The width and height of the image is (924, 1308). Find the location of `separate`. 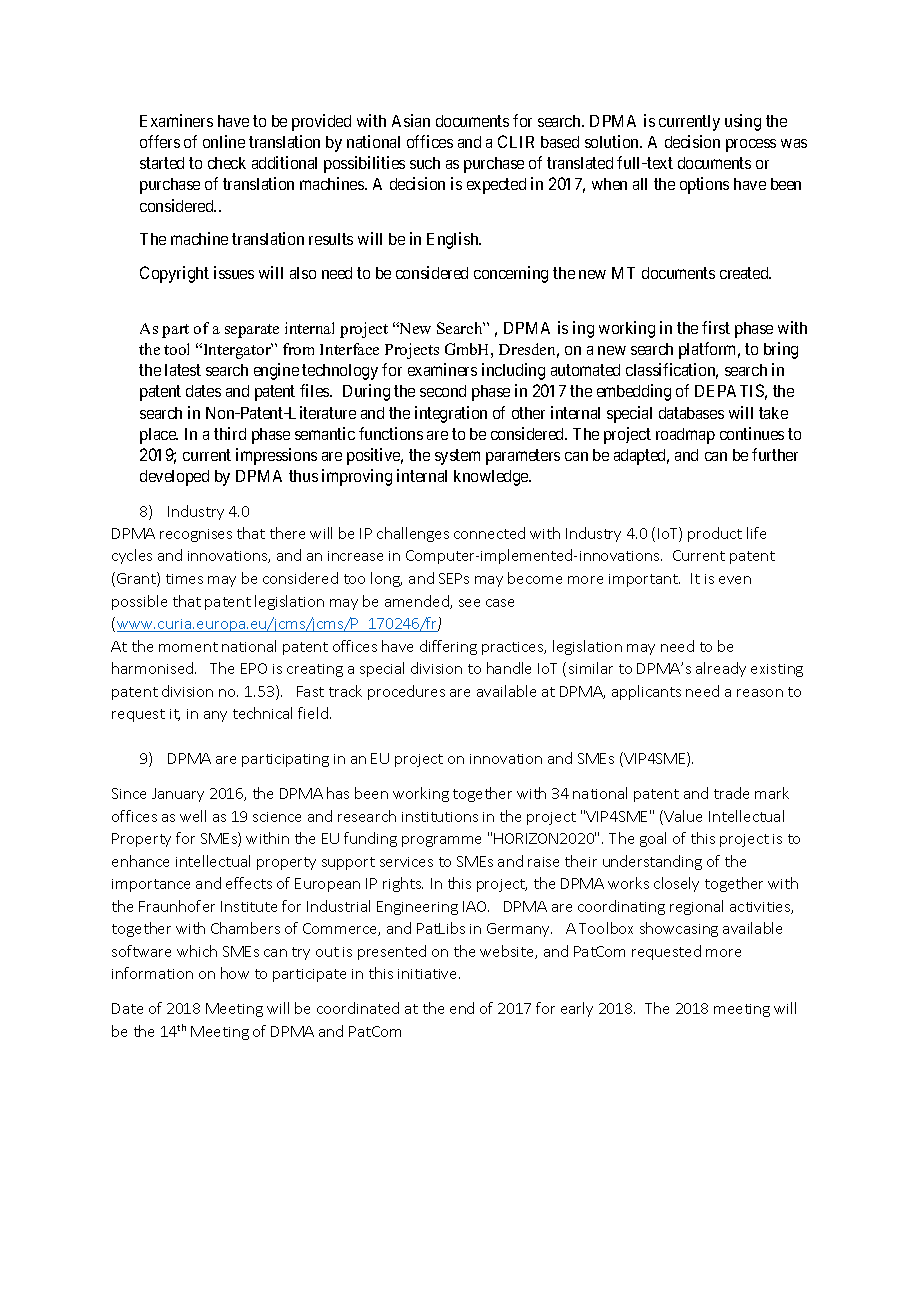

separate is located at coordinates (252, 331).
